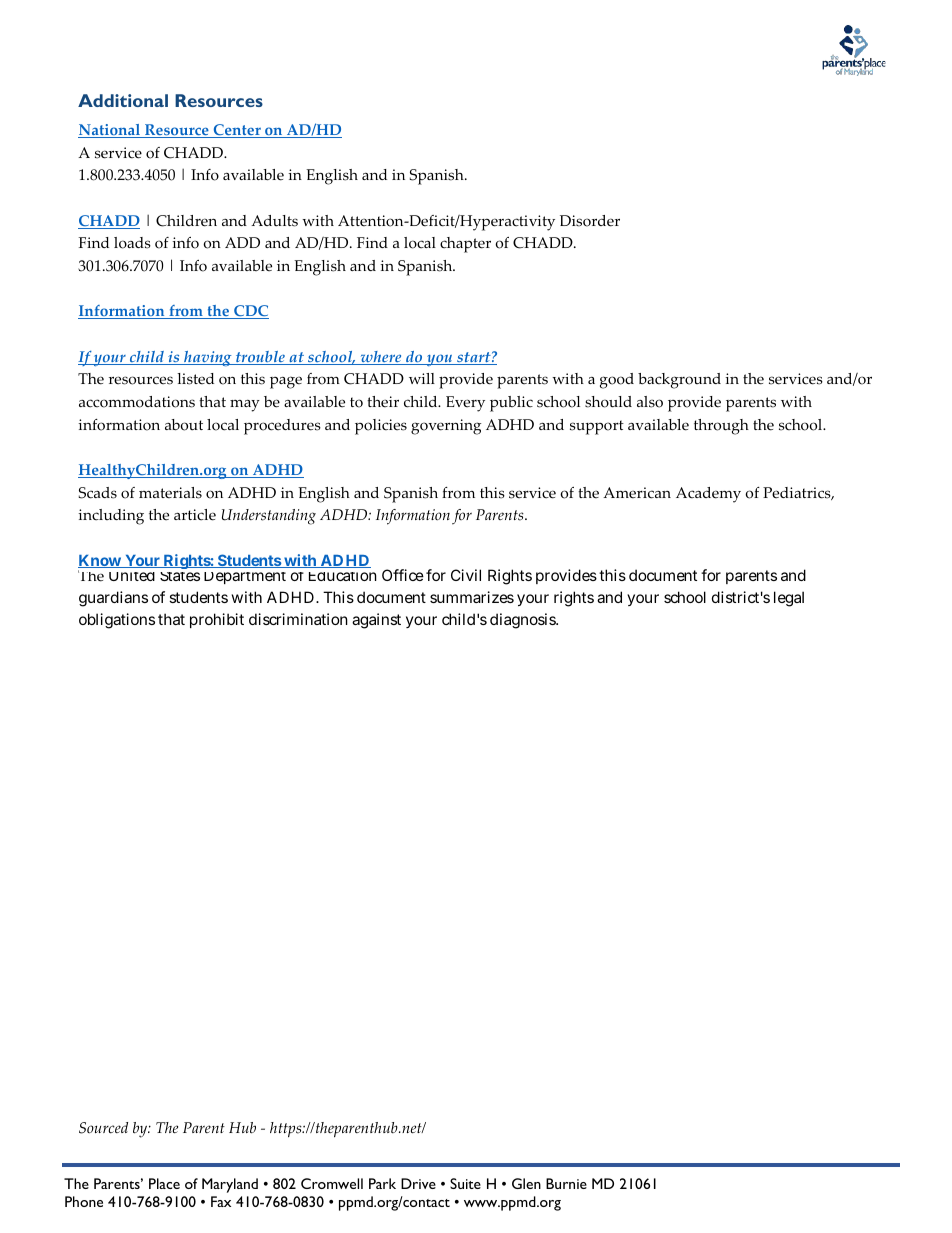  I want to click on National, so click(110, 131).
